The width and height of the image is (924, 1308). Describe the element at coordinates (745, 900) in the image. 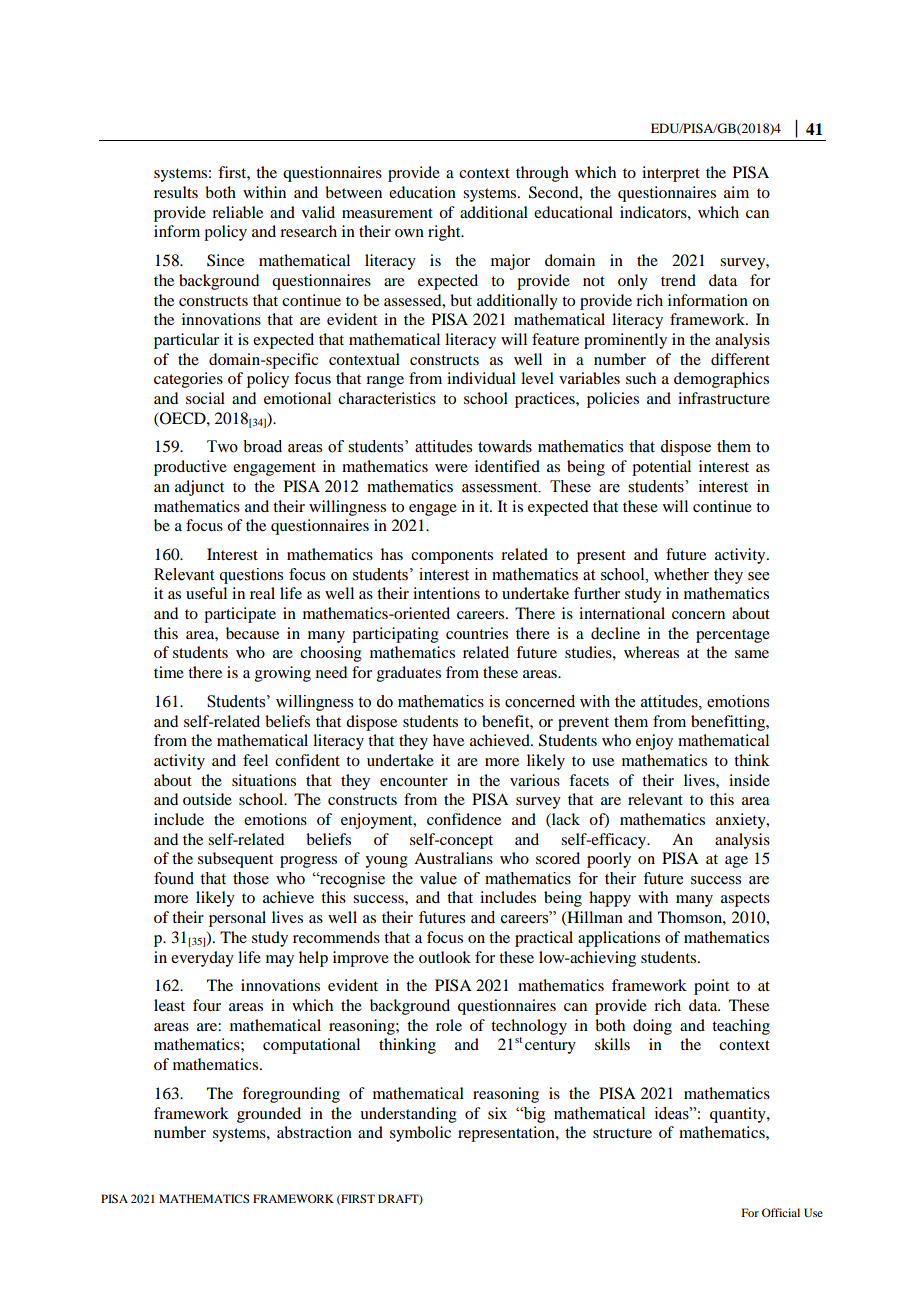

I see `aspects` at that location.
